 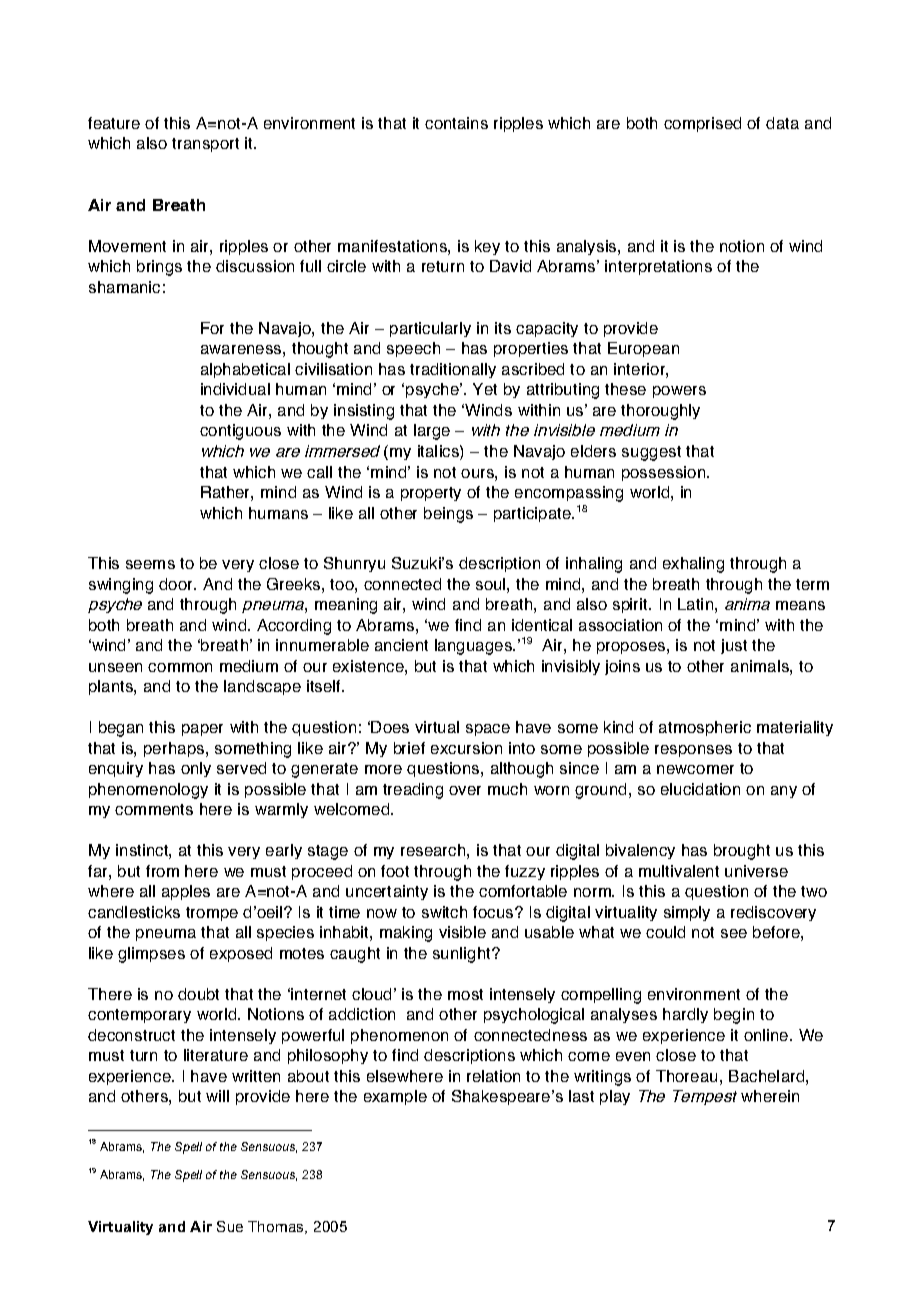 I want to click on possession, so click(x=663, y=473).
